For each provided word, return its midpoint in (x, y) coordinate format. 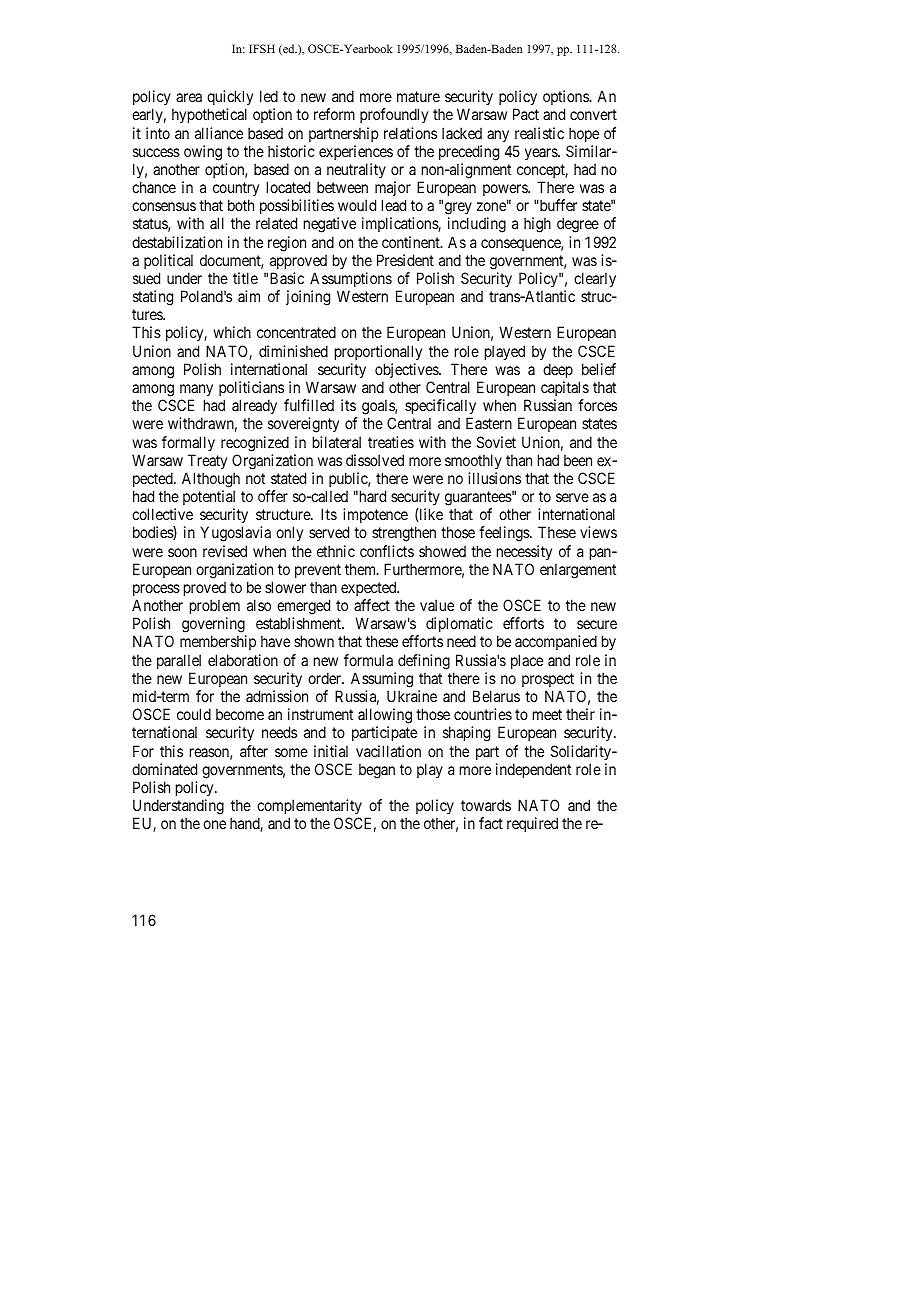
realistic (539, 133)
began (377, 771)
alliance (219, 133)
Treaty (207, 461)
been (578, 460)
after (254, 751)
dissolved (375, 460)
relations (410, 133)
